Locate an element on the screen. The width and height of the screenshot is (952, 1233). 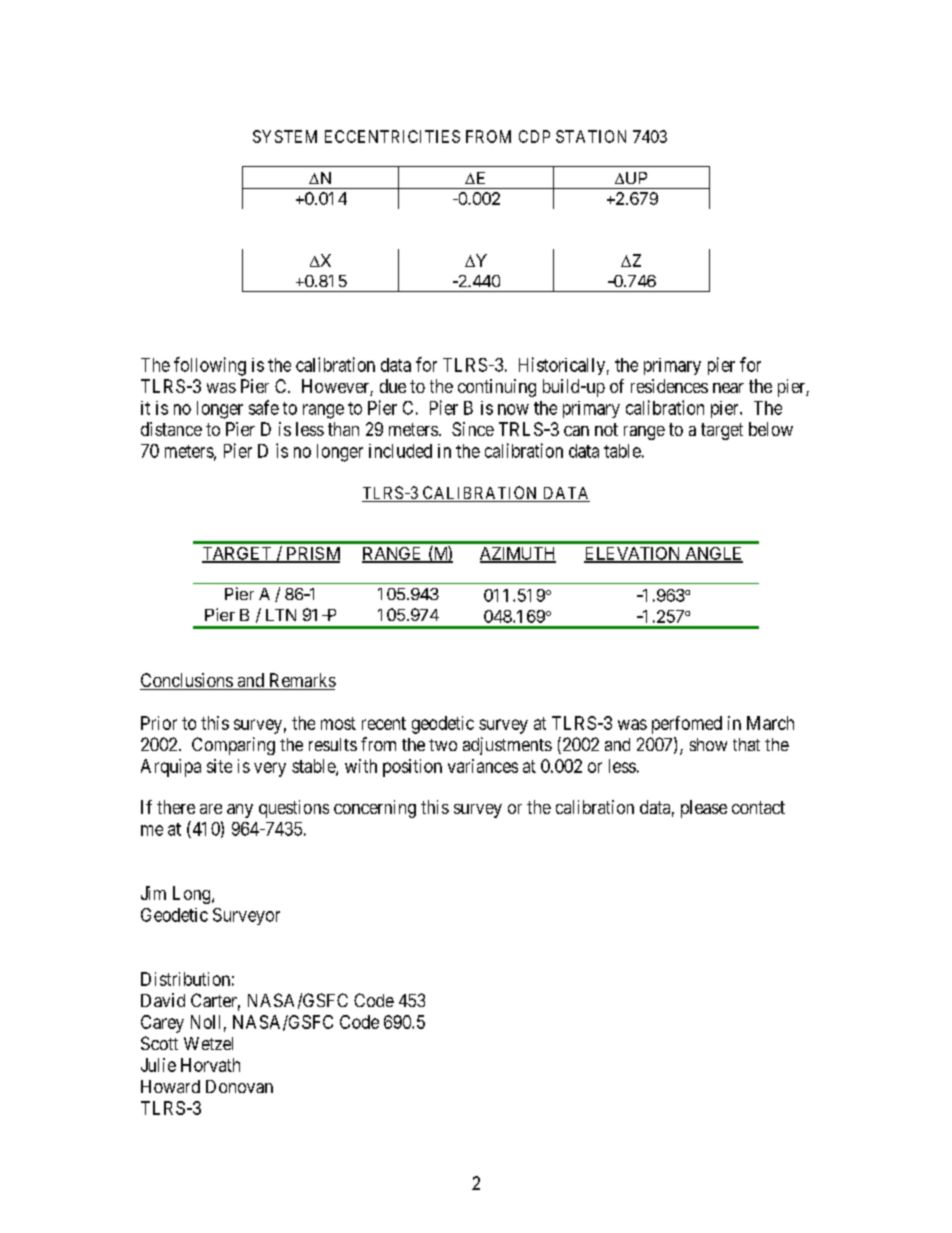
Wetzel is located at coordinates (208, 1043).
